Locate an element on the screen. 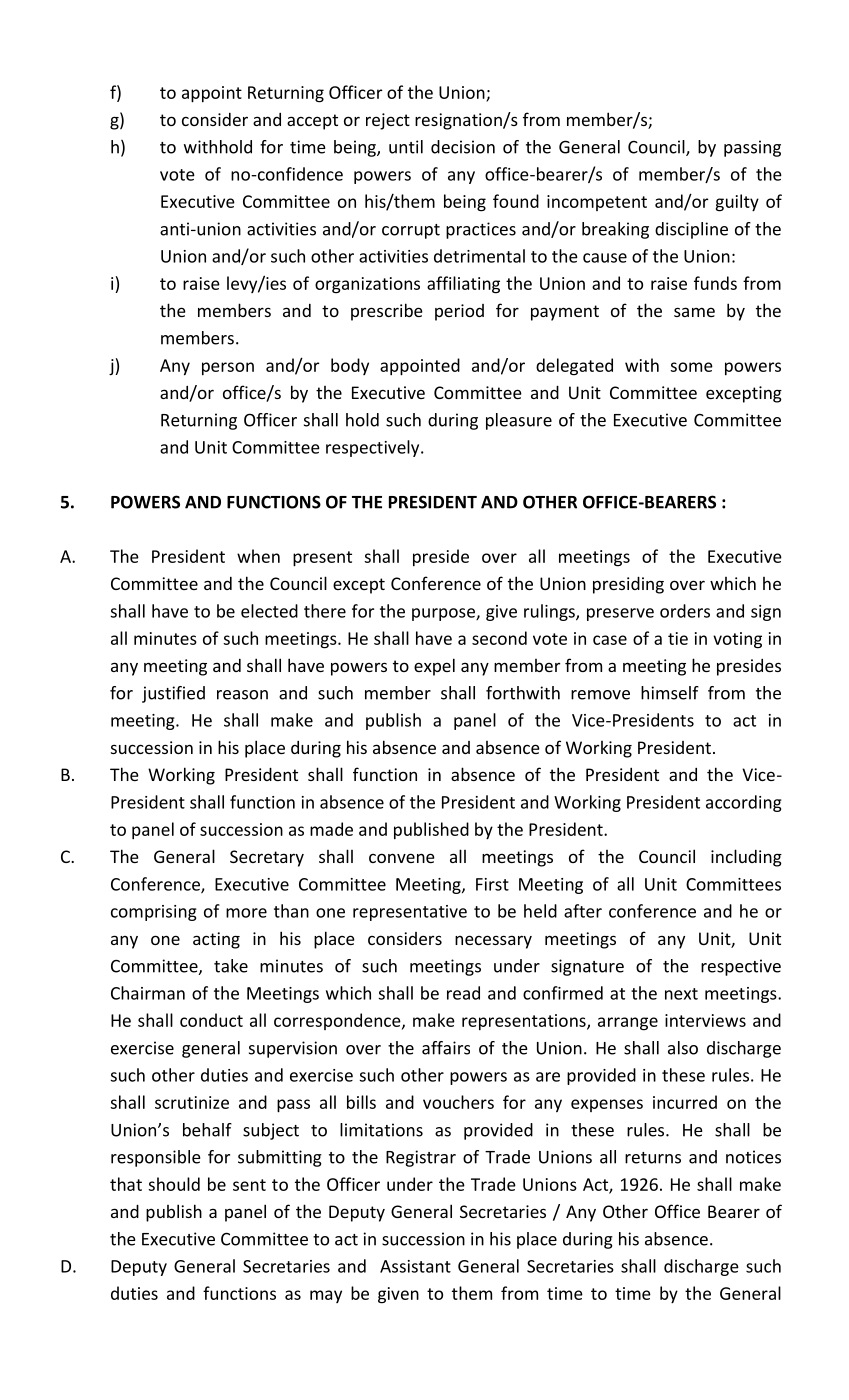 This screenshot has height=1400, width=849. guilty is located at coordinates (737, 203).
